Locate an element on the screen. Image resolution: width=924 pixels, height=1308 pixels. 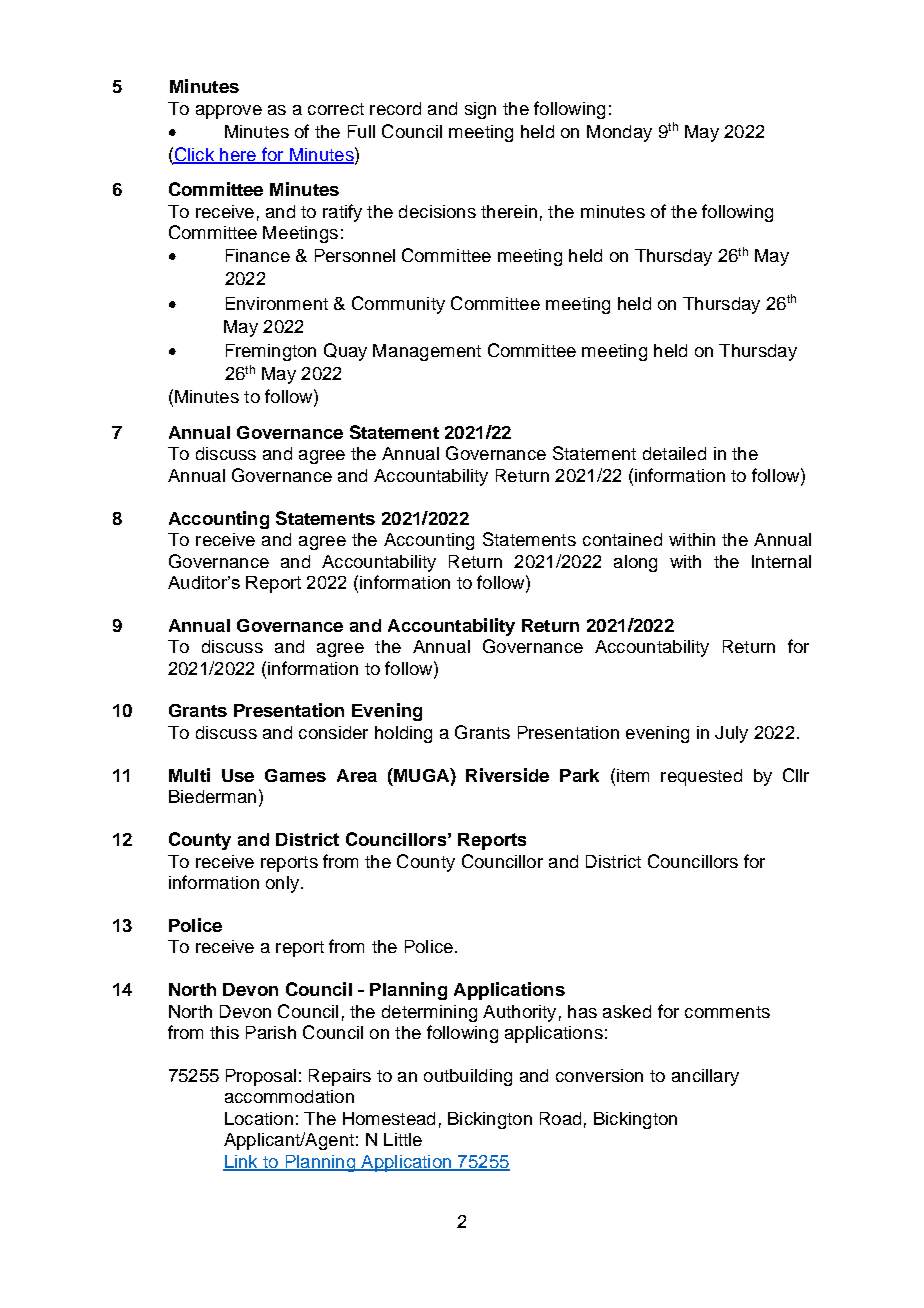
sign is located at coordinates (480, 110).
